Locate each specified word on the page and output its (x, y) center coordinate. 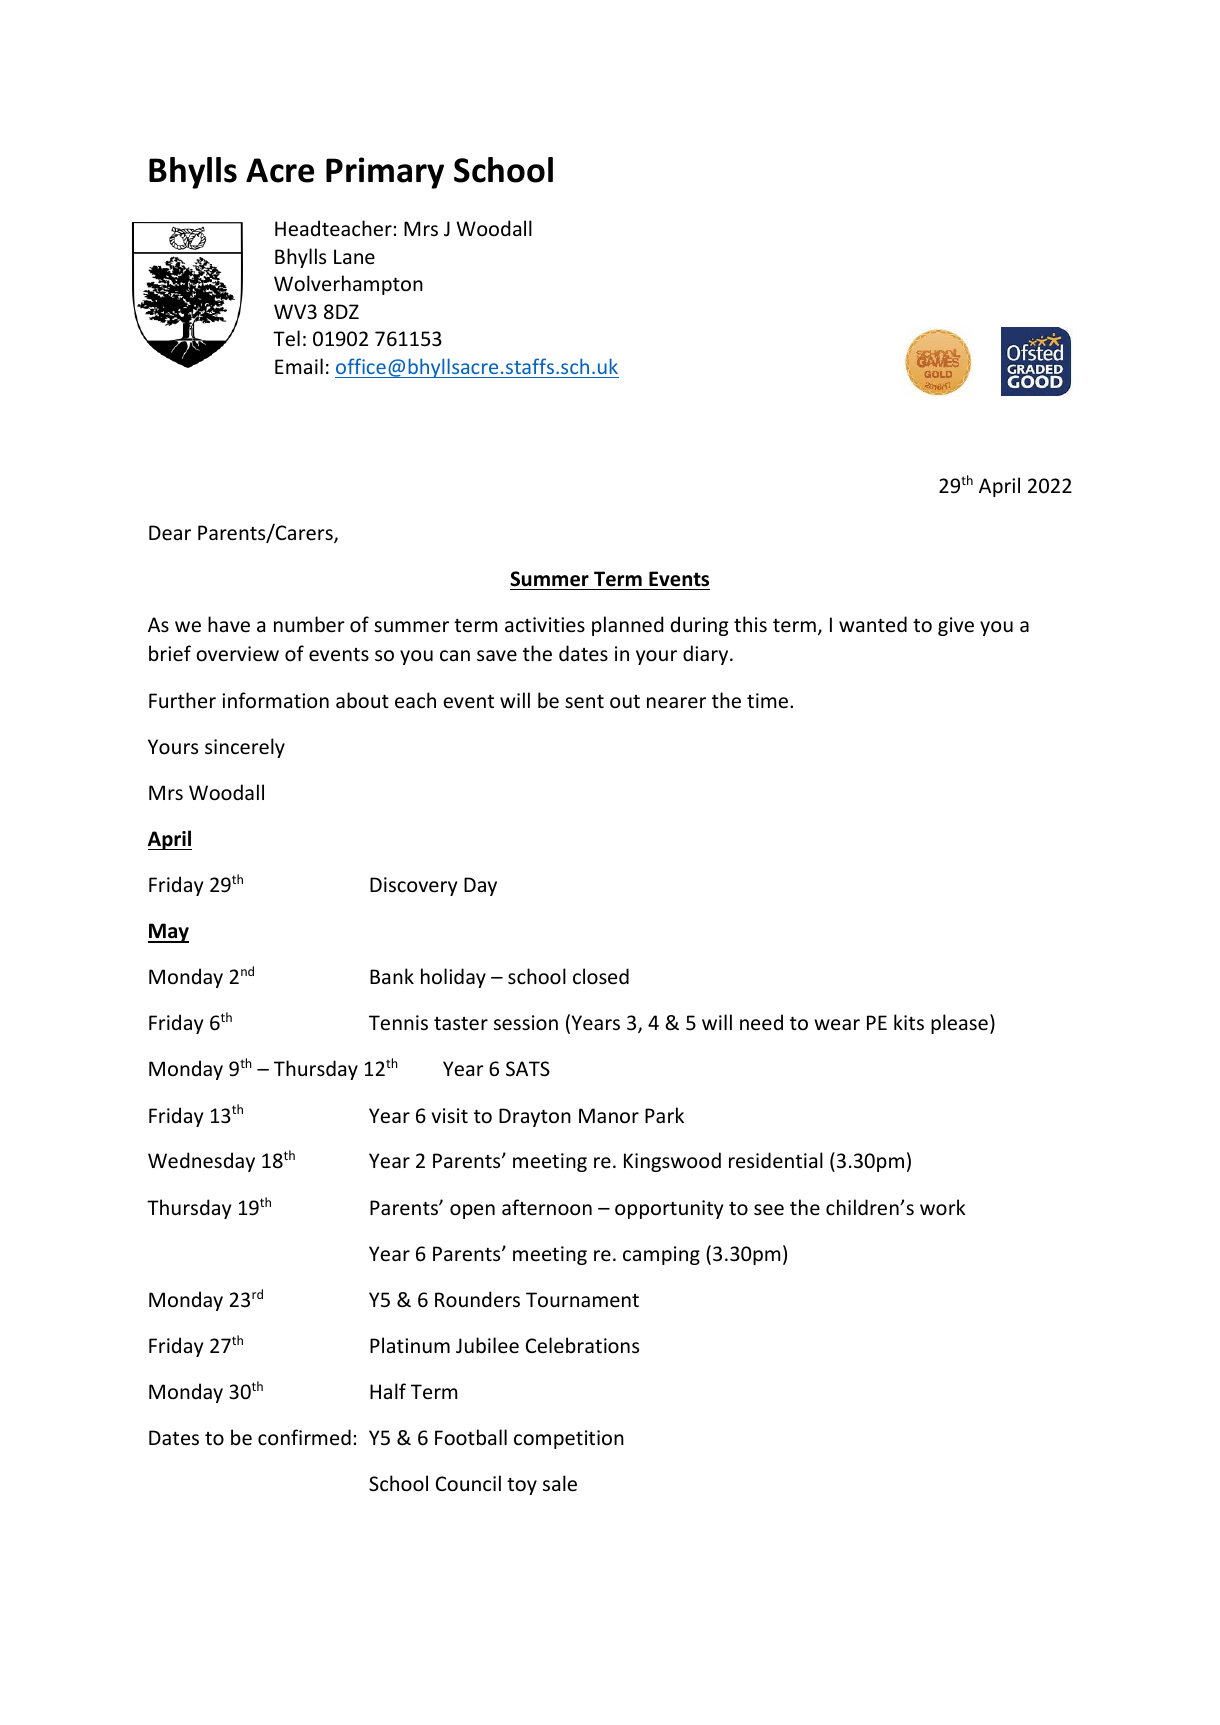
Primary (385, 173)
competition (569, 1439)
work (943, 1207)
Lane (354, 257)
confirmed (304, 1437)
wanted (873, 624)
